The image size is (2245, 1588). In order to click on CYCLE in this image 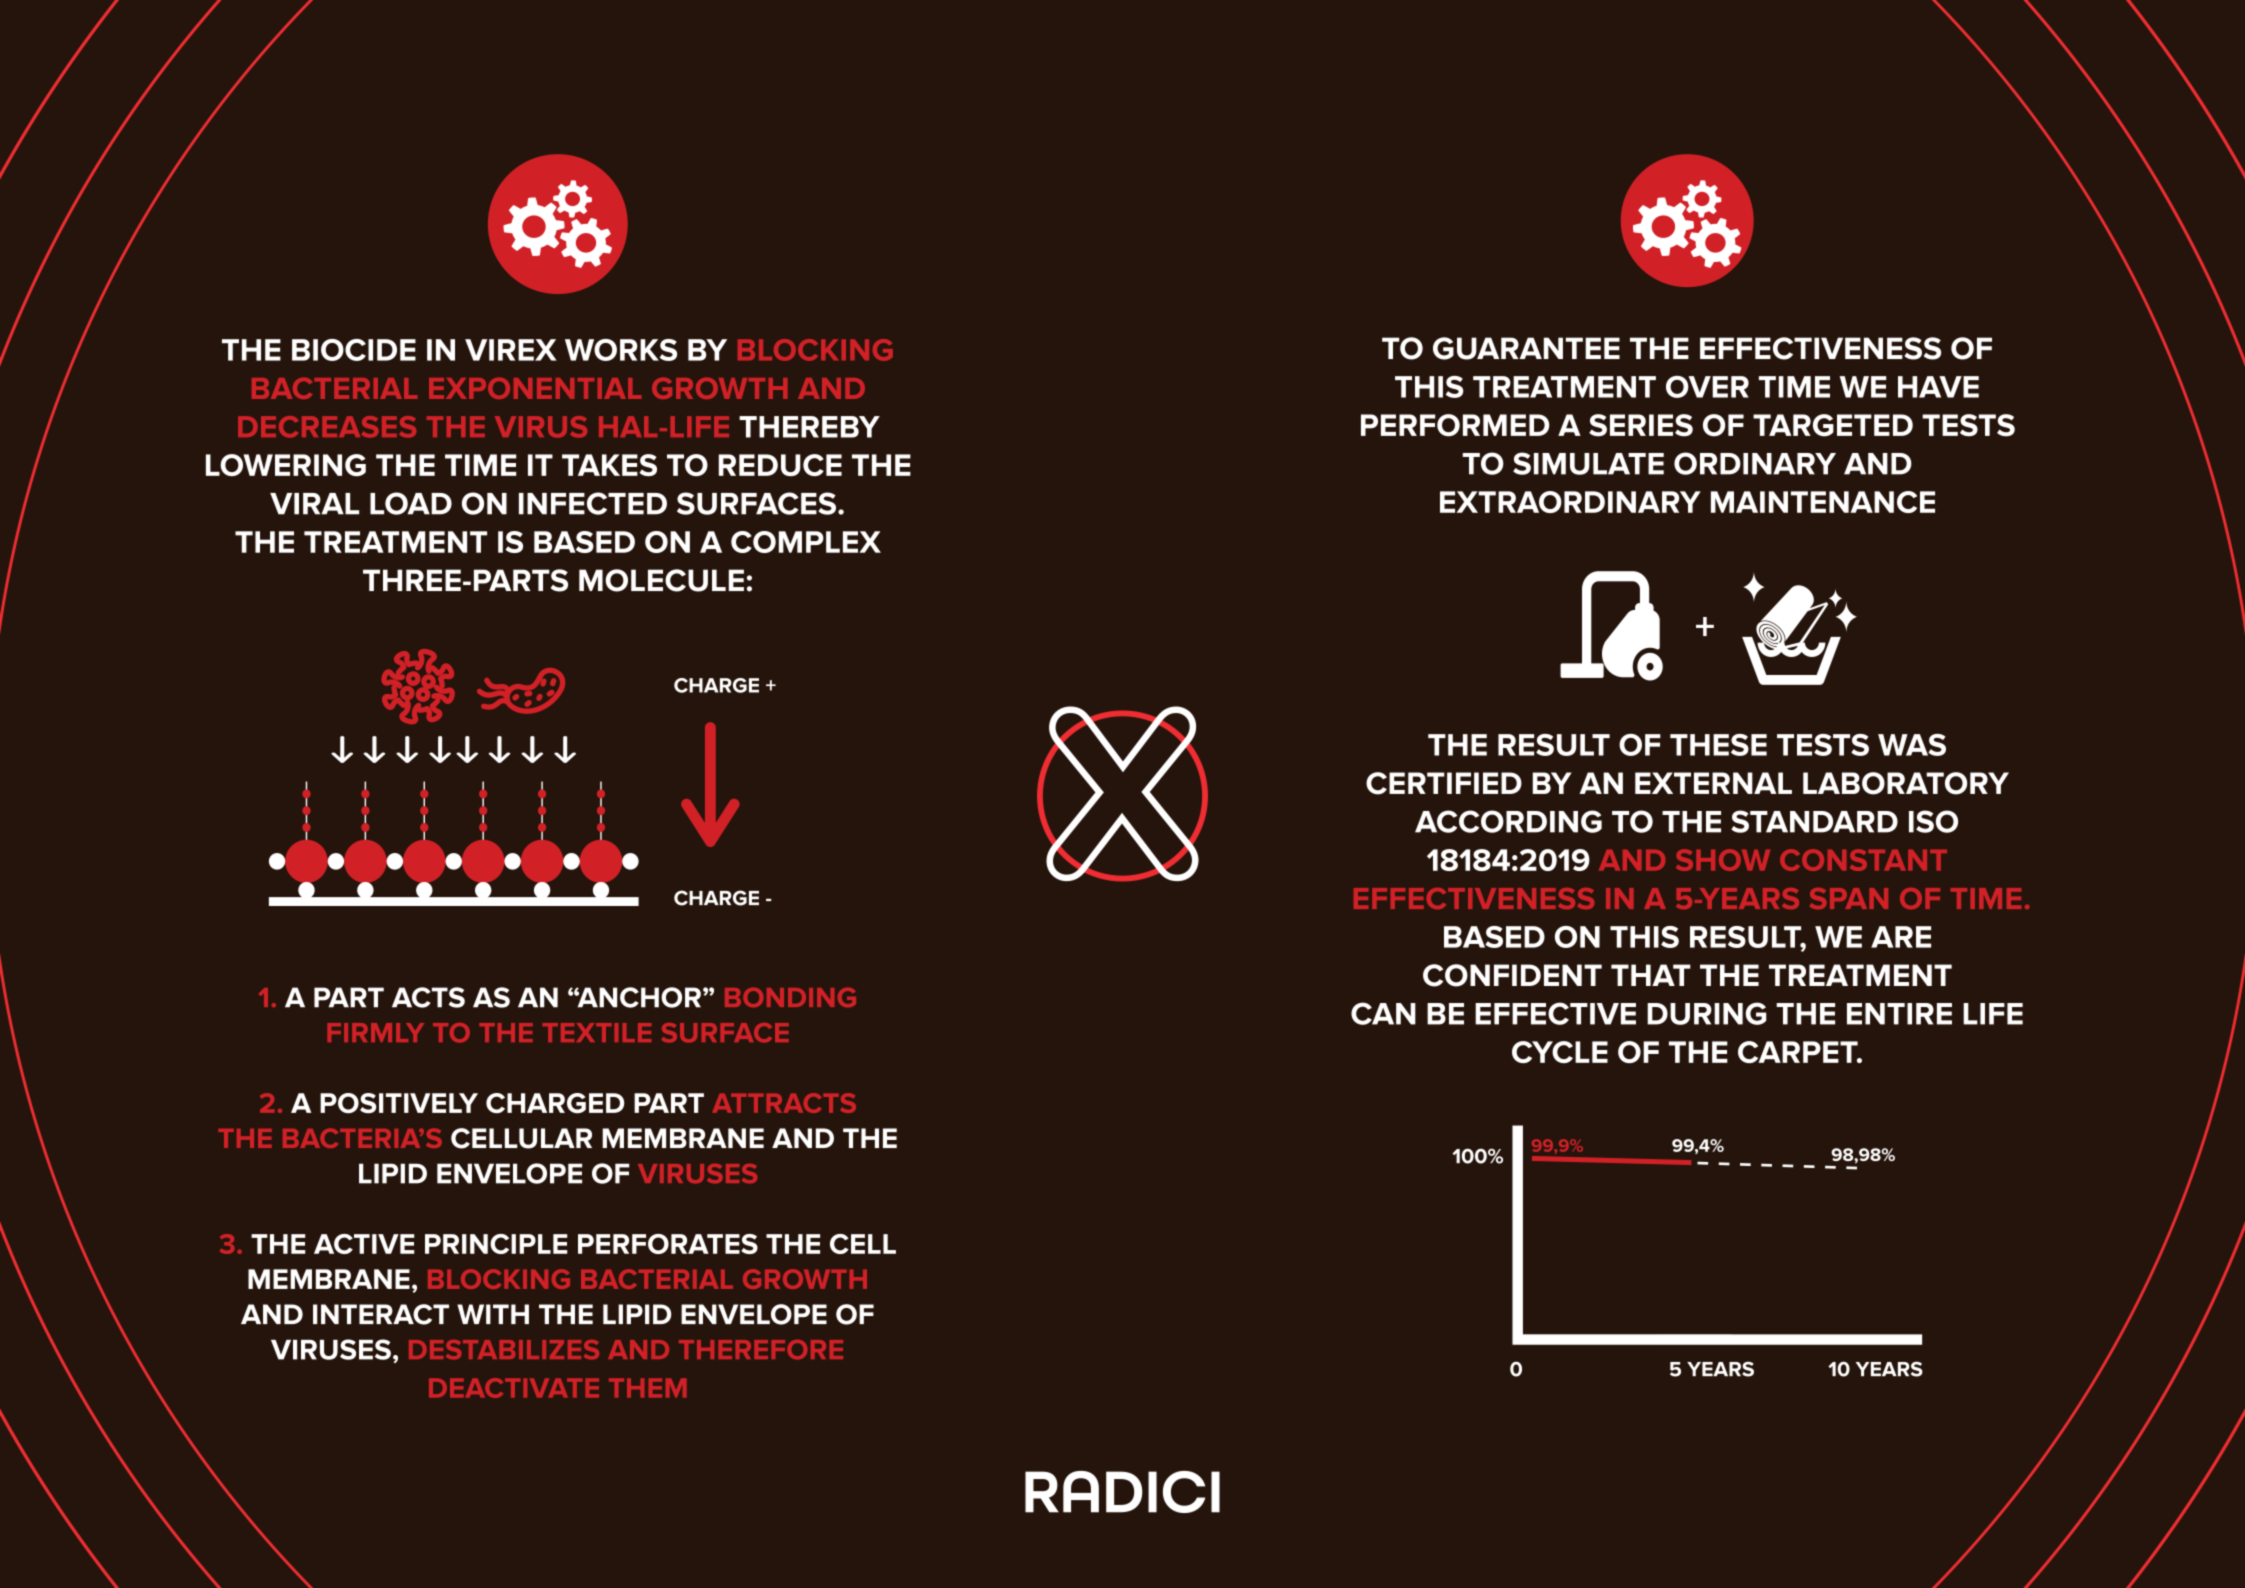, I will do `click(1560, 1052)`.
